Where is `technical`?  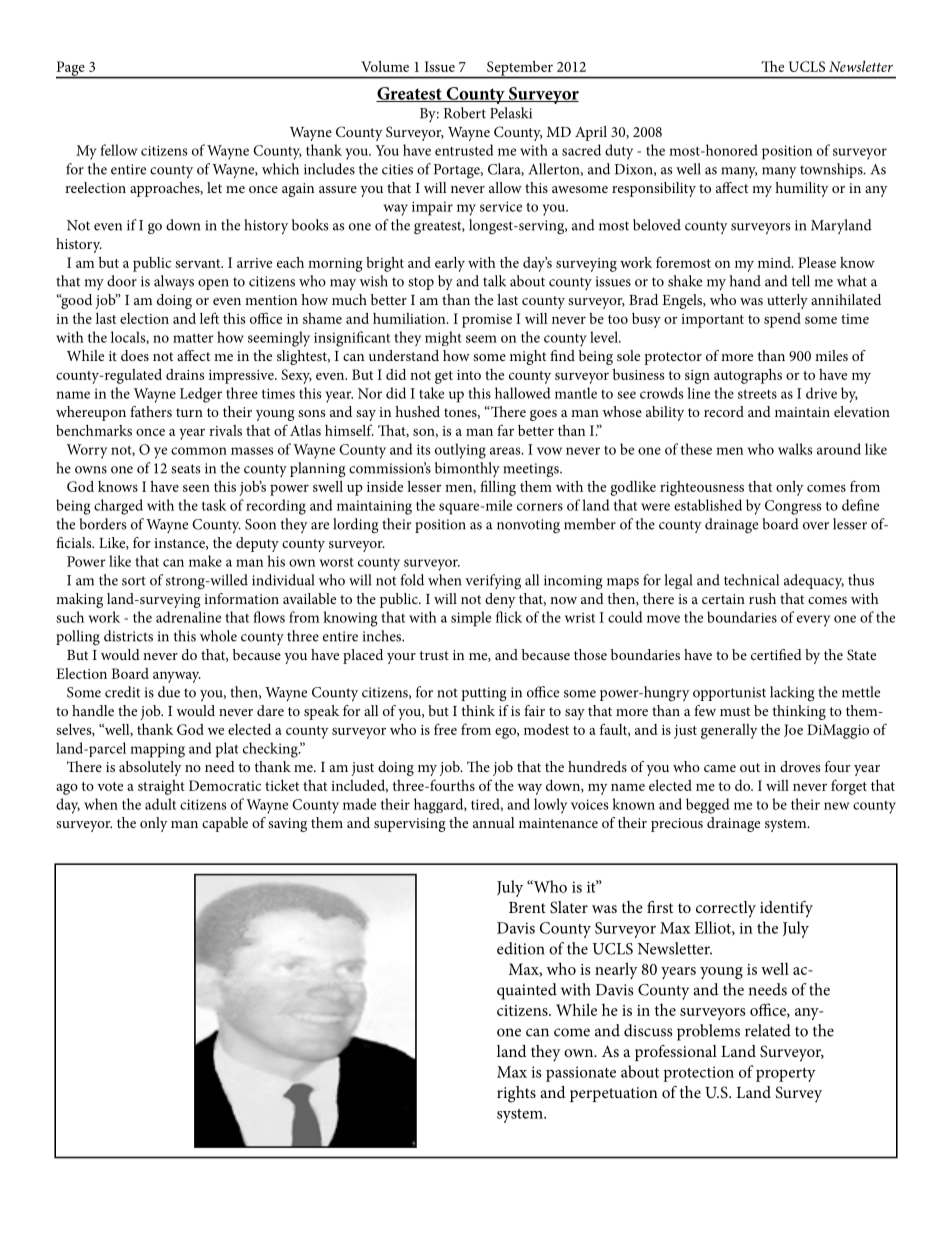
technical is located at coordinates (751, 580).
